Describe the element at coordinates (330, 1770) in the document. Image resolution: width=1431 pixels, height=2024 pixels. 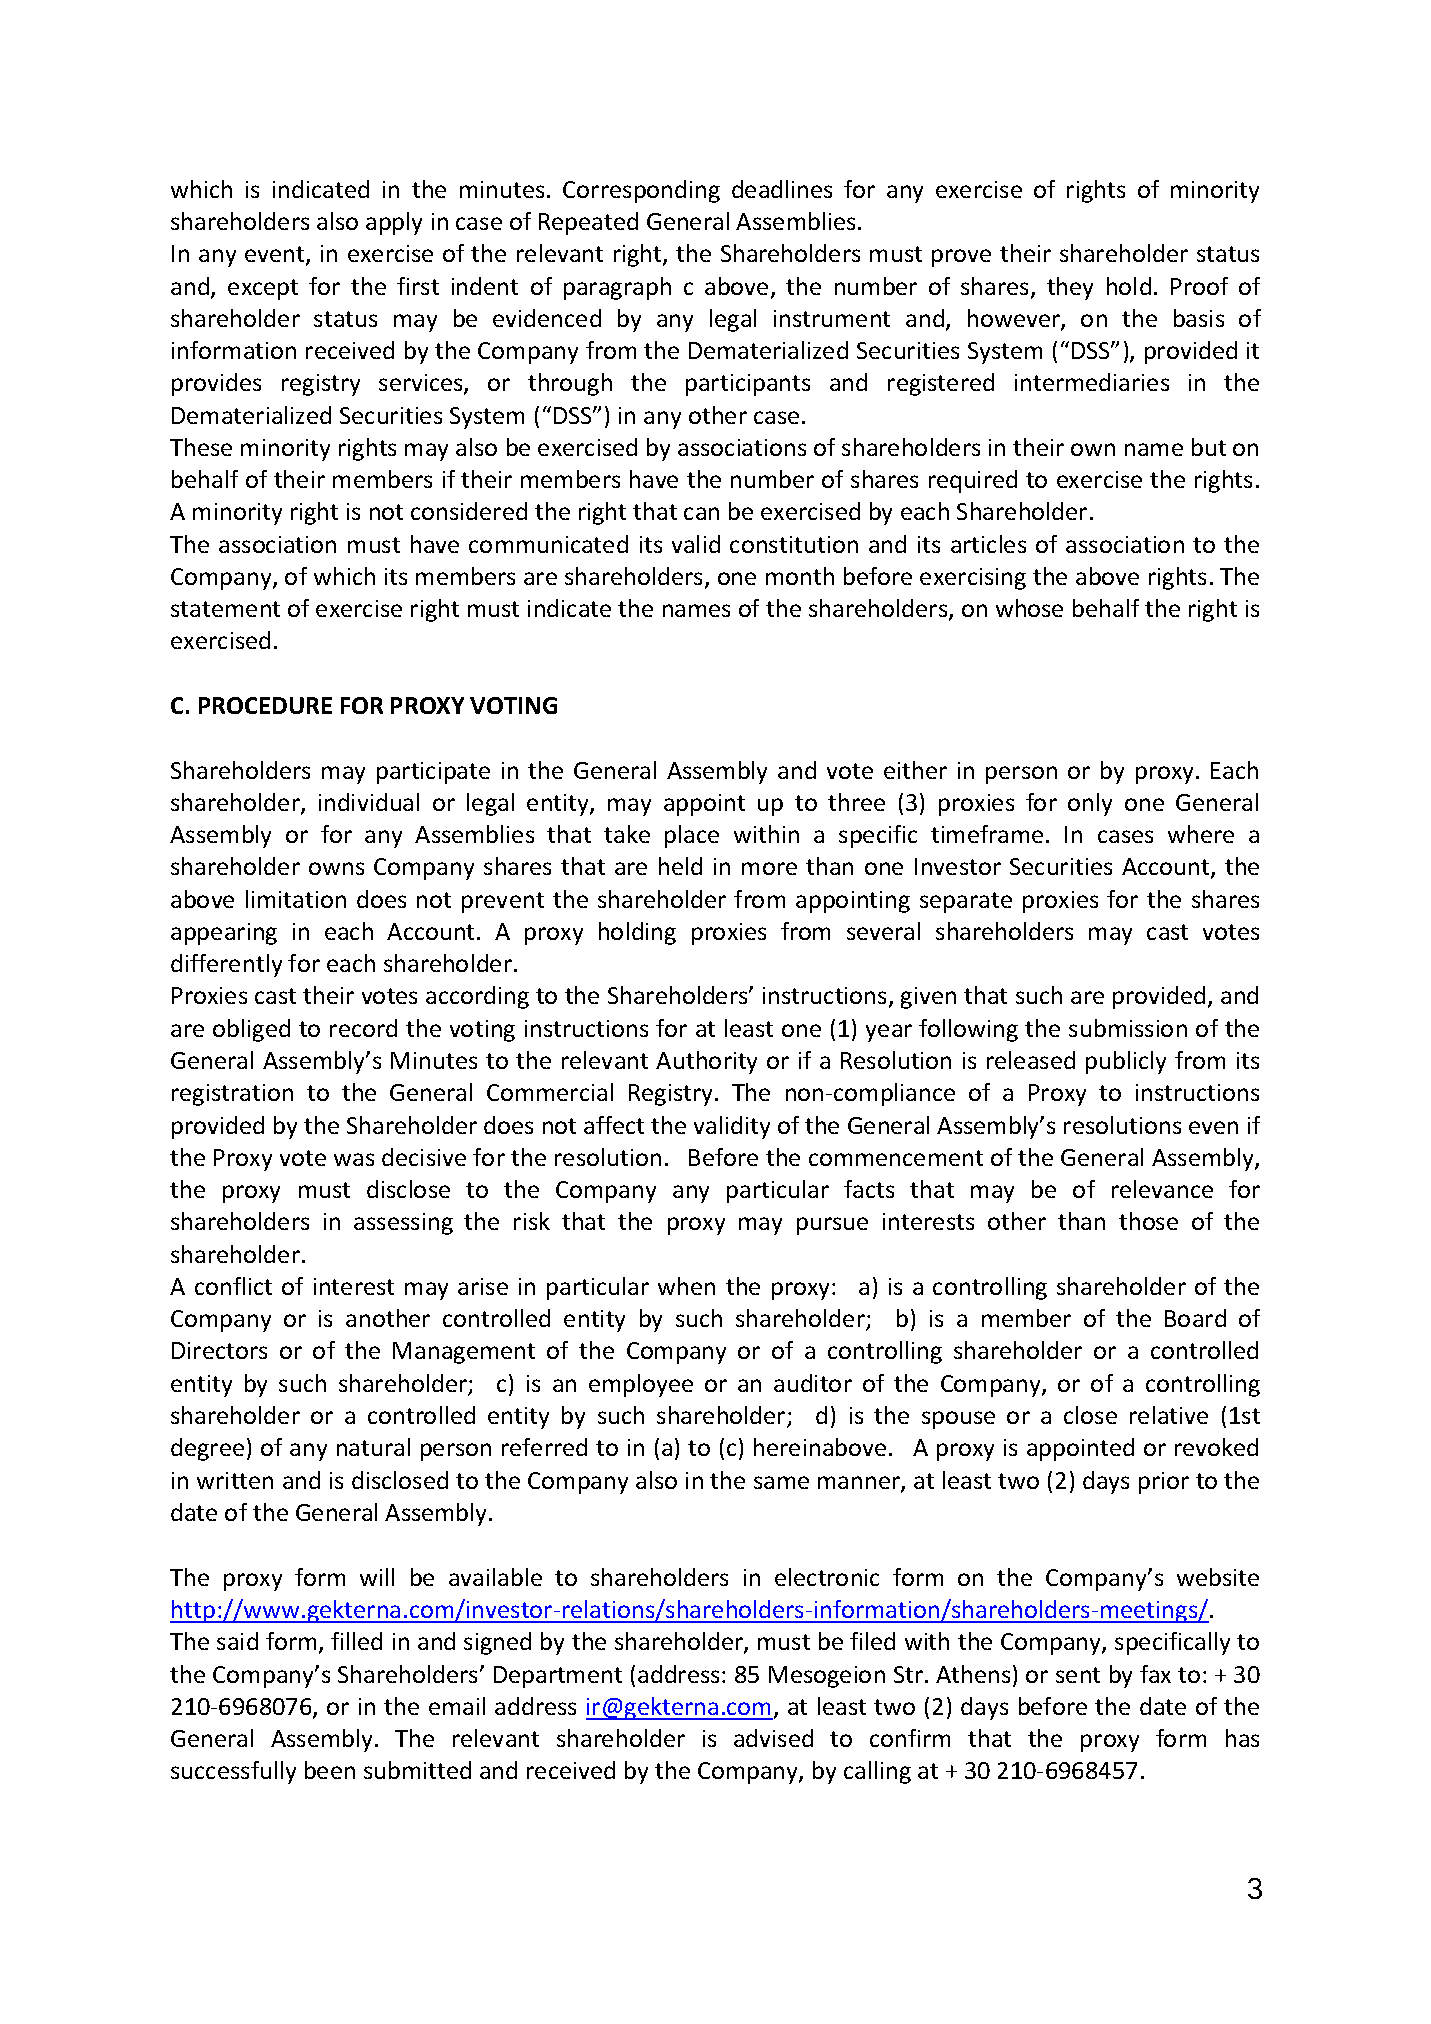
I see `been` at that location.
